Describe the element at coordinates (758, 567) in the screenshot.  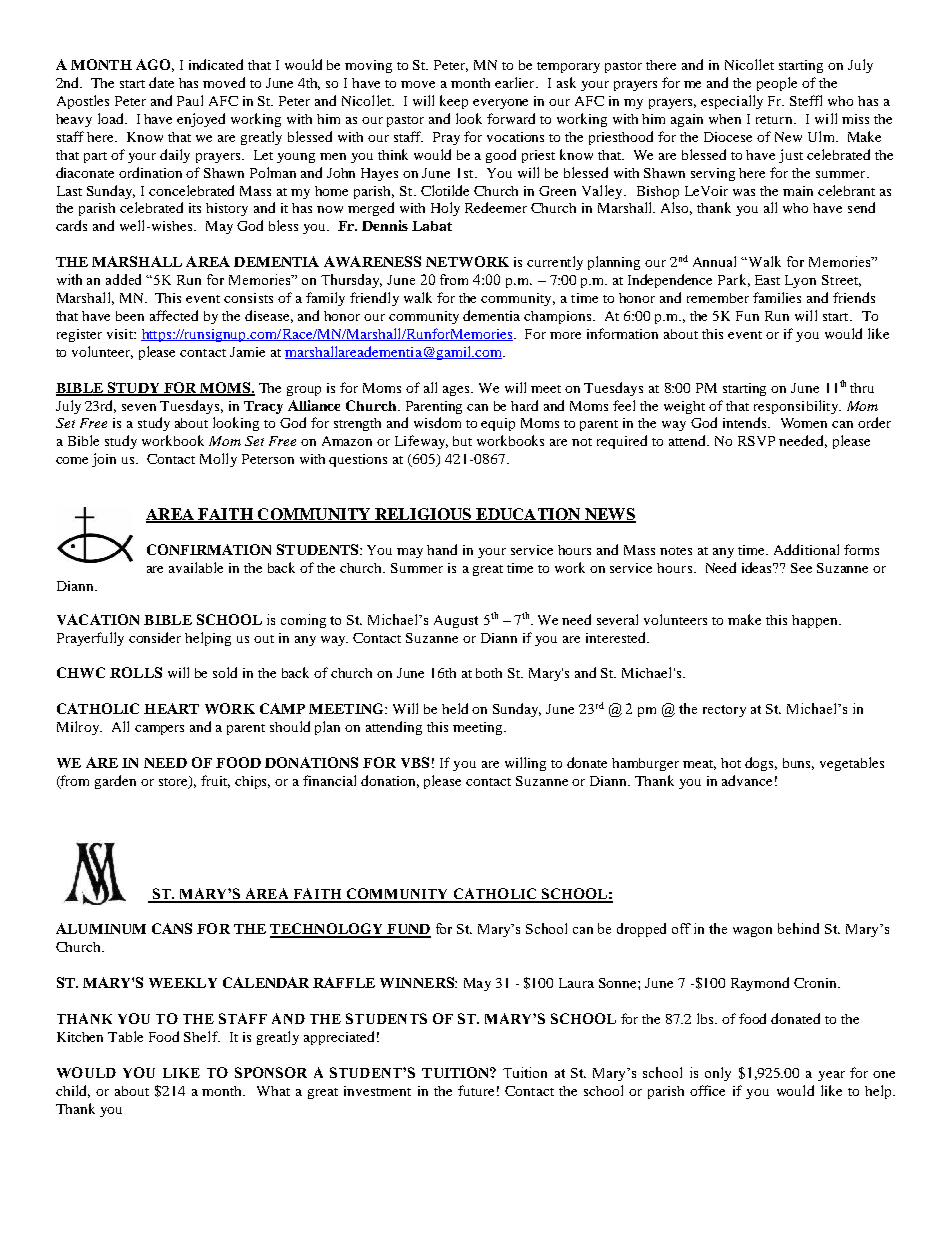
I see `ideas` at that location.
